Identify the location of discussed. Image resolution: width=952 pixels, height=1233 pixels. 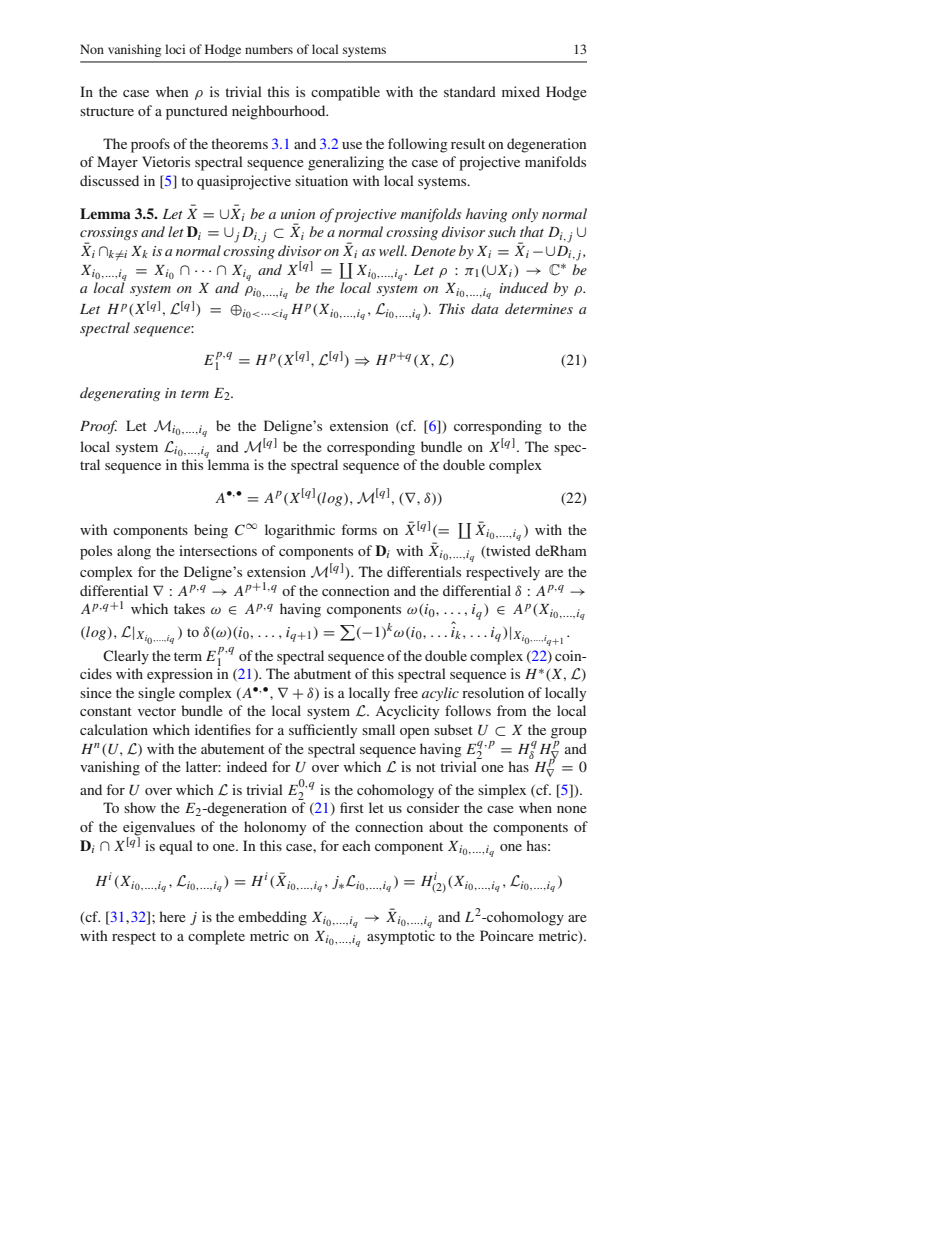
(109, 180).
